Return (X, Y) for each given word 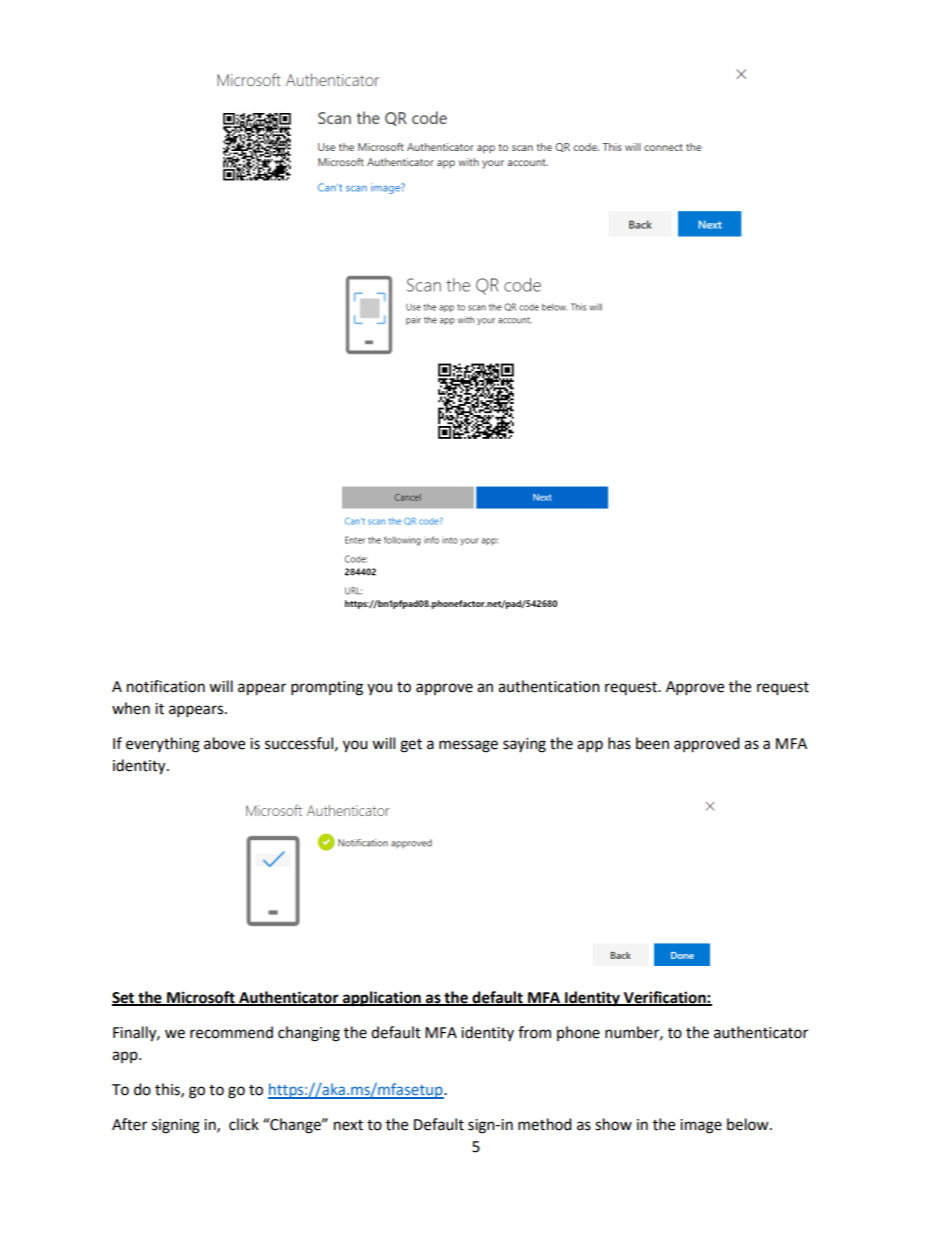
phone (578, 1033)
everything (163, 745)
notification (166, 686)
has (619, 743)
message (468, 746)
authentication (549, 686)
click (244, 1124)
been (652, 743)
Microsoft (201, 998)
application (382, 999)
